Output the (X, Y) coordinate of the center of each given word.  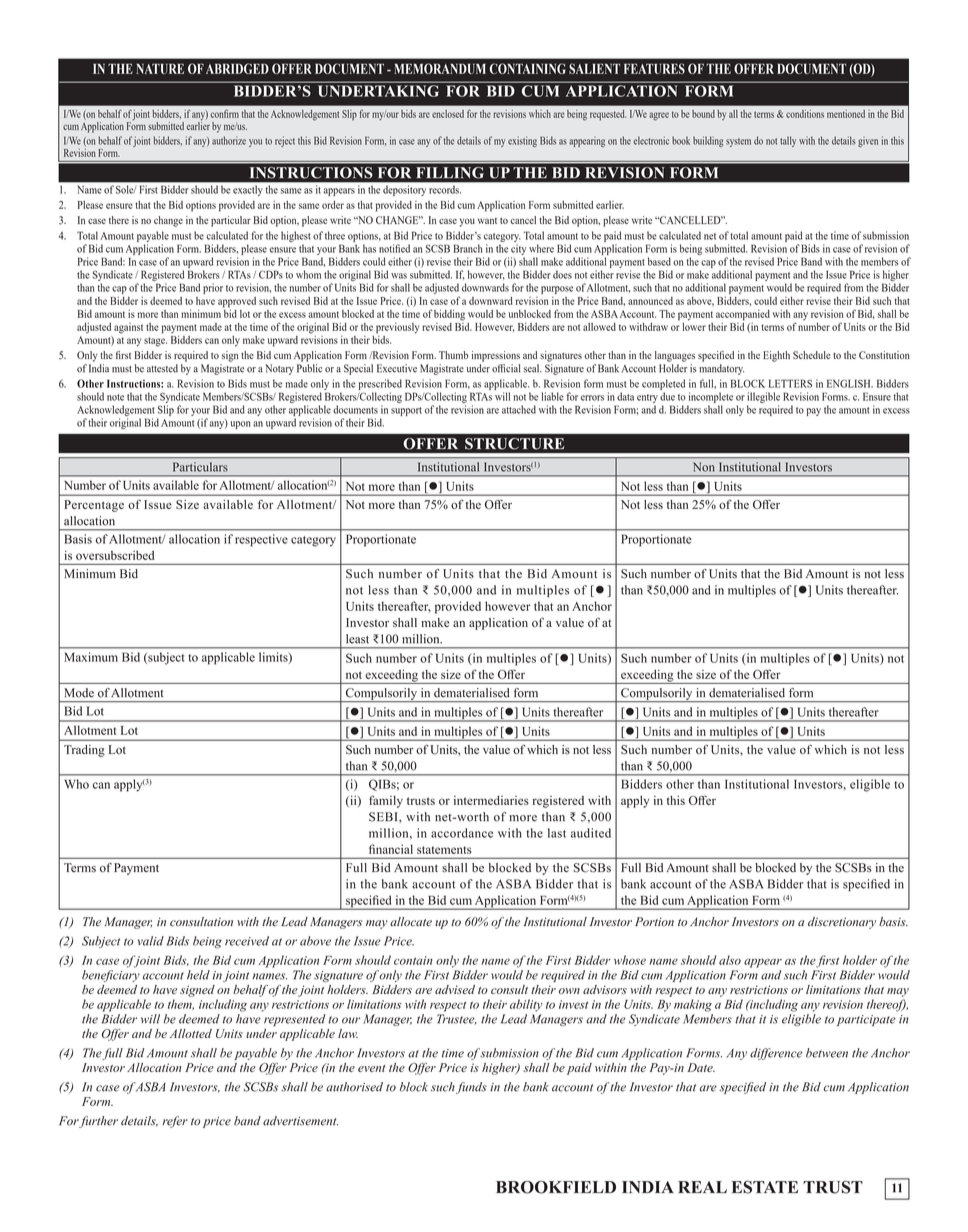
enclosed (448, 114)
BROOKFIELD (556, 1187)
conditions (805, 114)
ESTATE (764, 1187)
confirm (225, 113)
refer (175, 1122)
